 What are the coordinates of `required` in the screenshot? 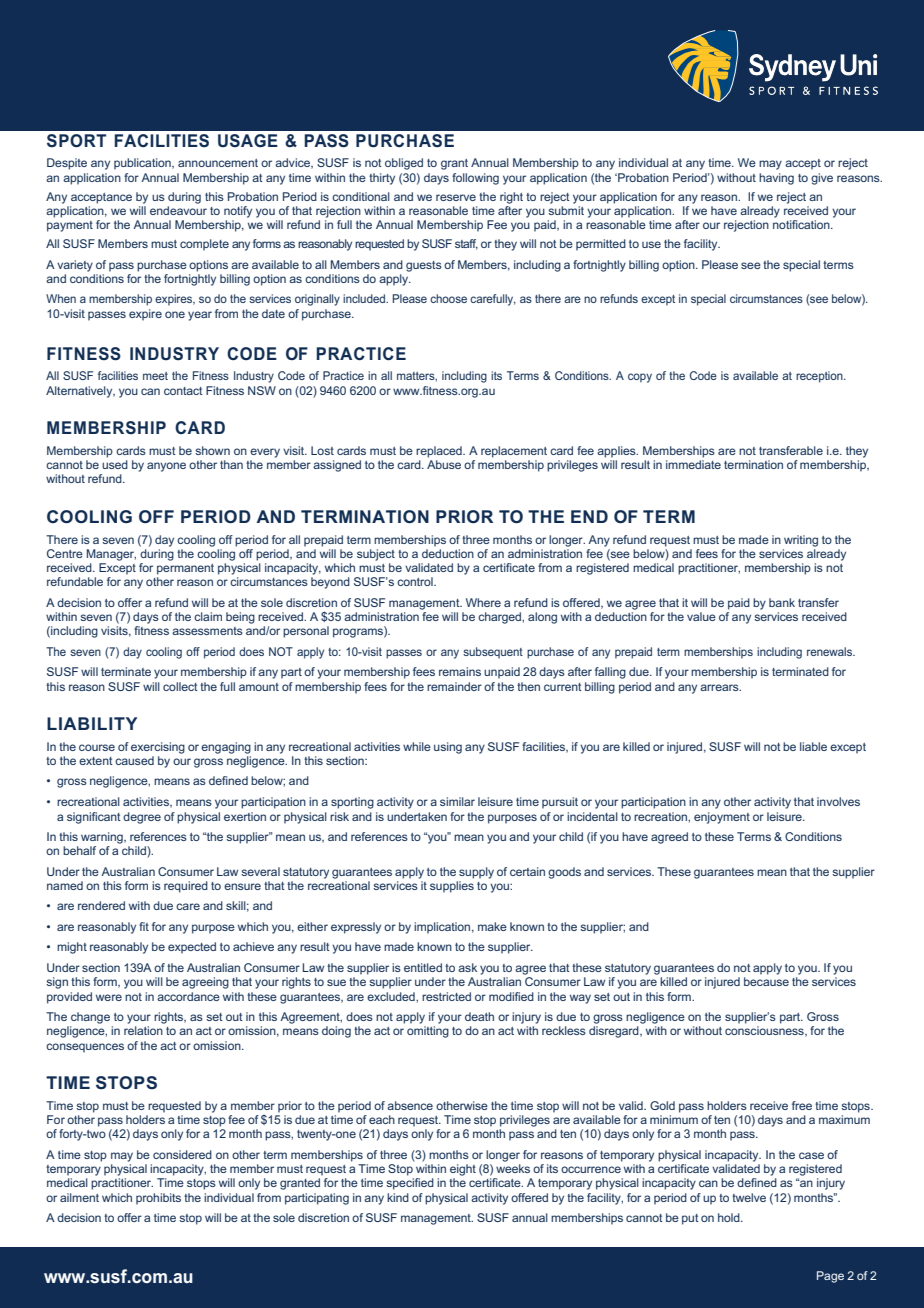 It's located at (186, 887).
